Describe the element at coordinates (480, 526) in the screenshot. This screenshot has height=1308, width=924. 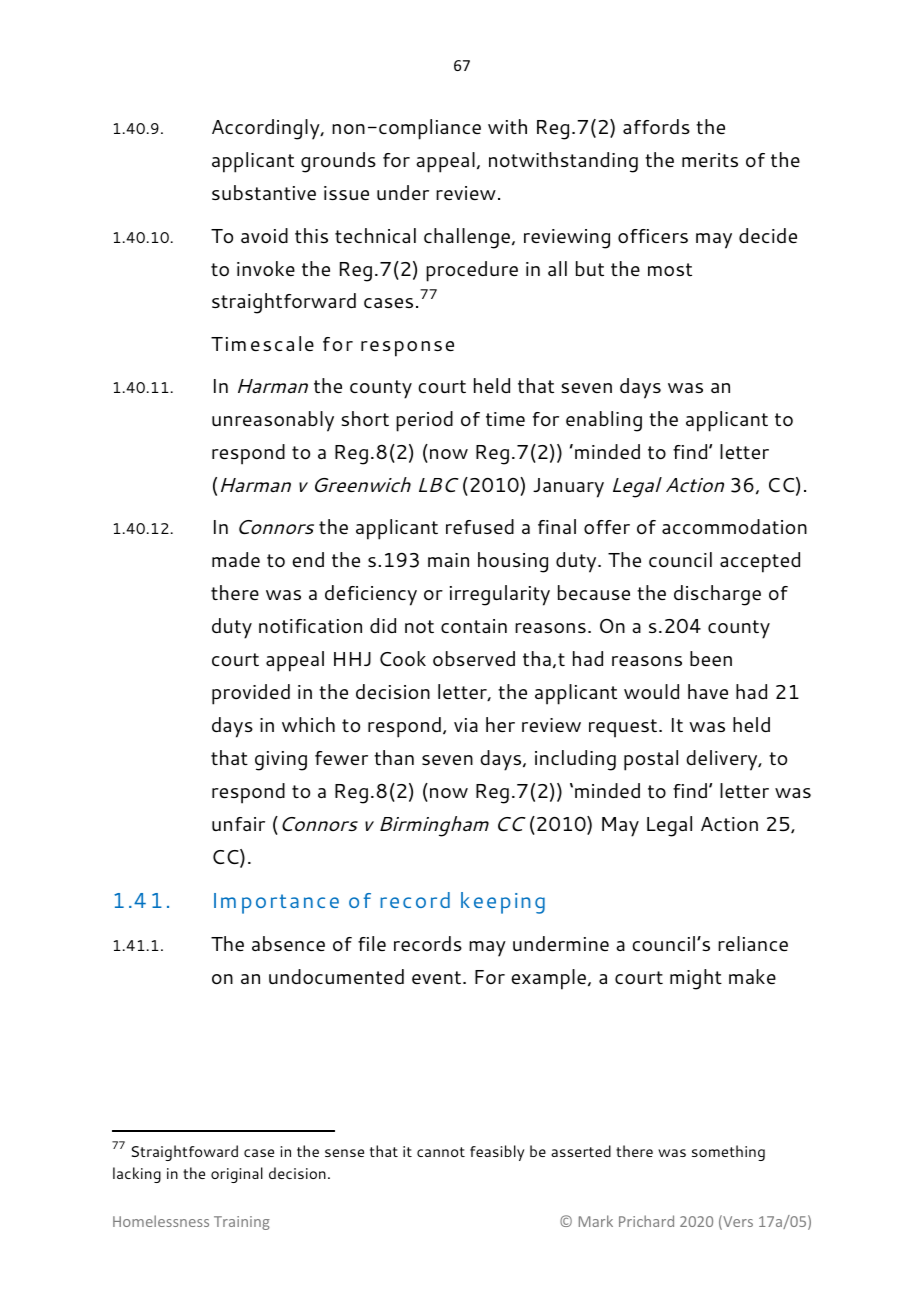
I see `refused` at that location.
